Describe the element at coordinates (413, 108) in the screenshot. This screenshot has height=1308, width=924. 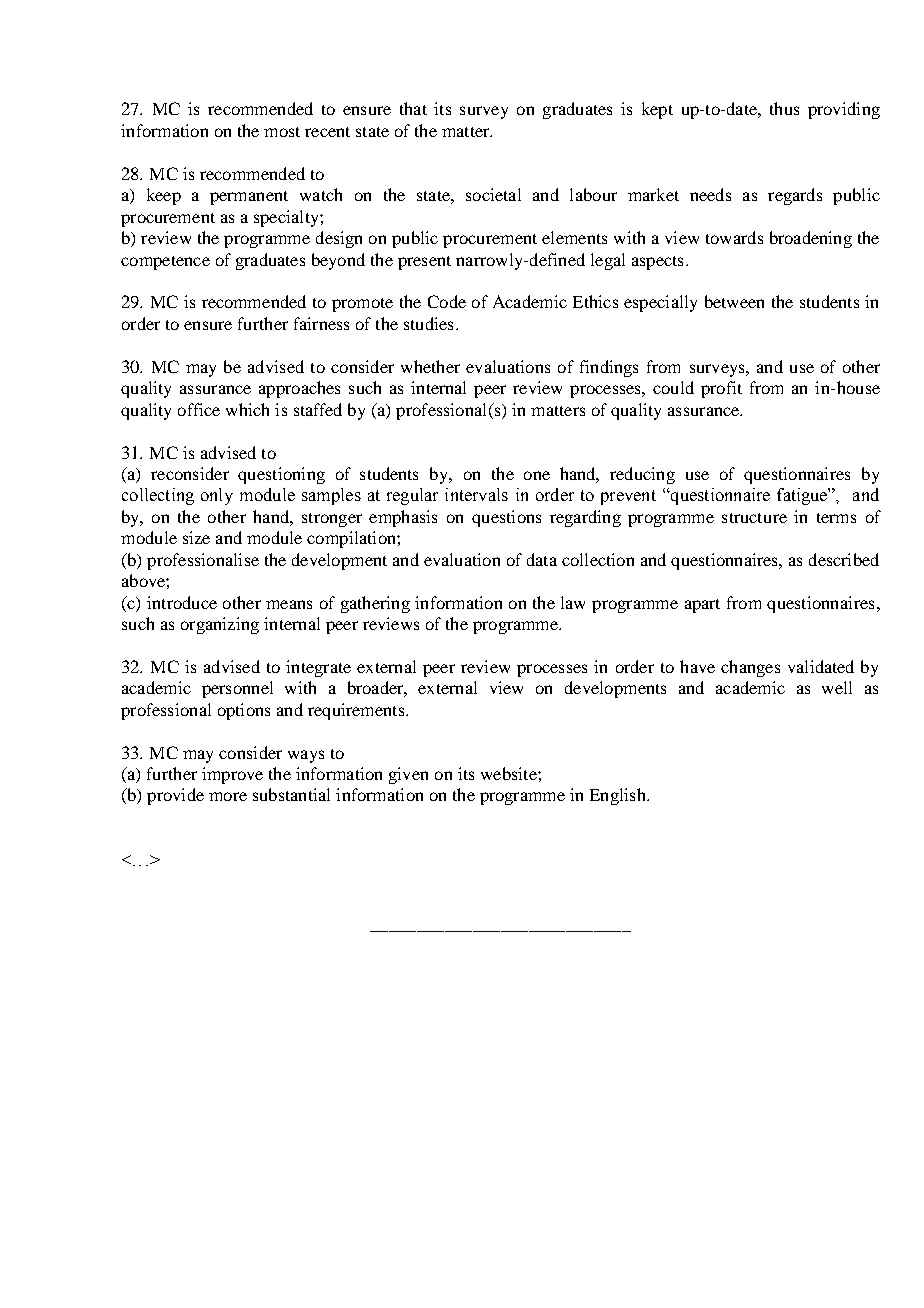
I see `that` at that location.
